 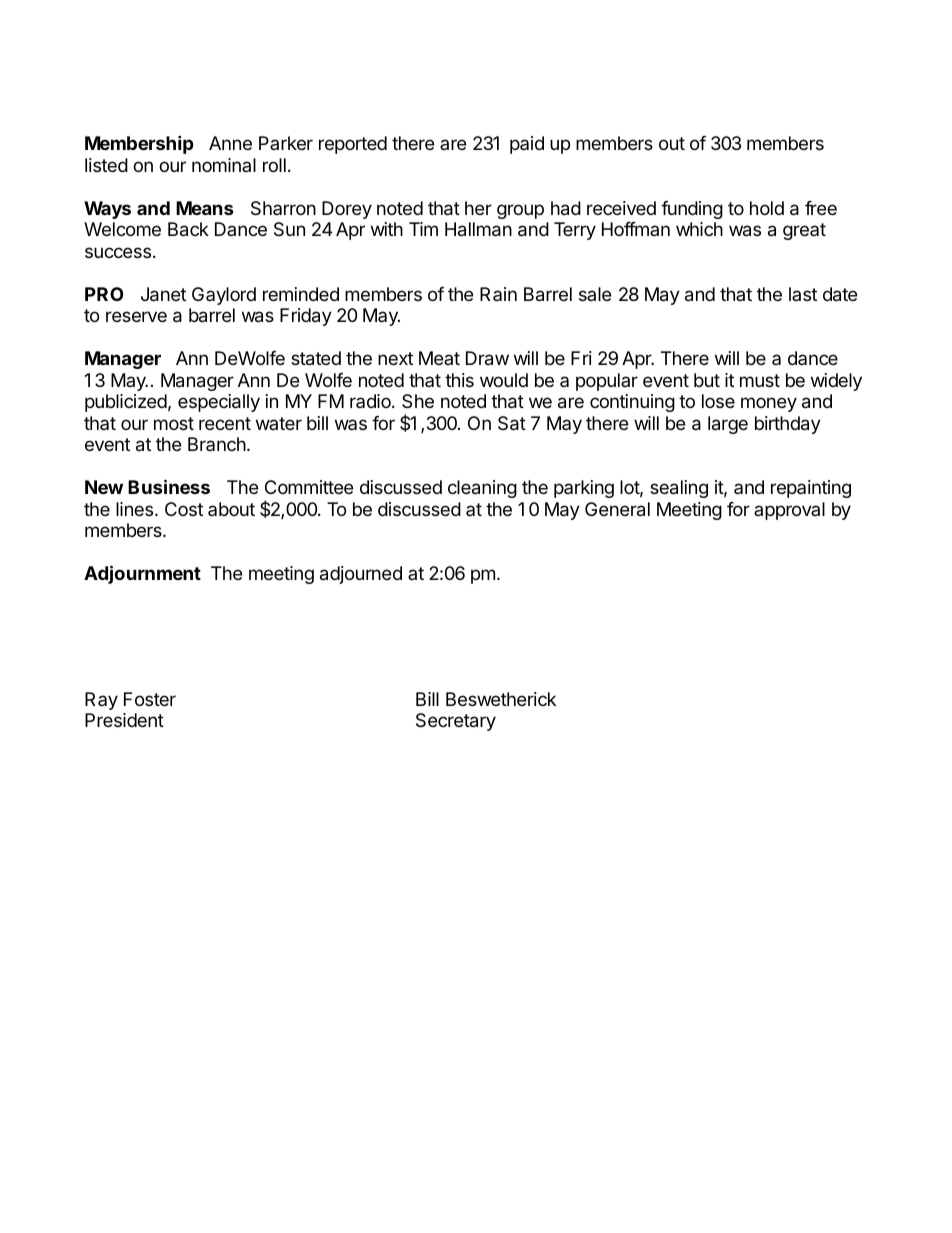 I want to click on hold, so click(x=767, y=208).
